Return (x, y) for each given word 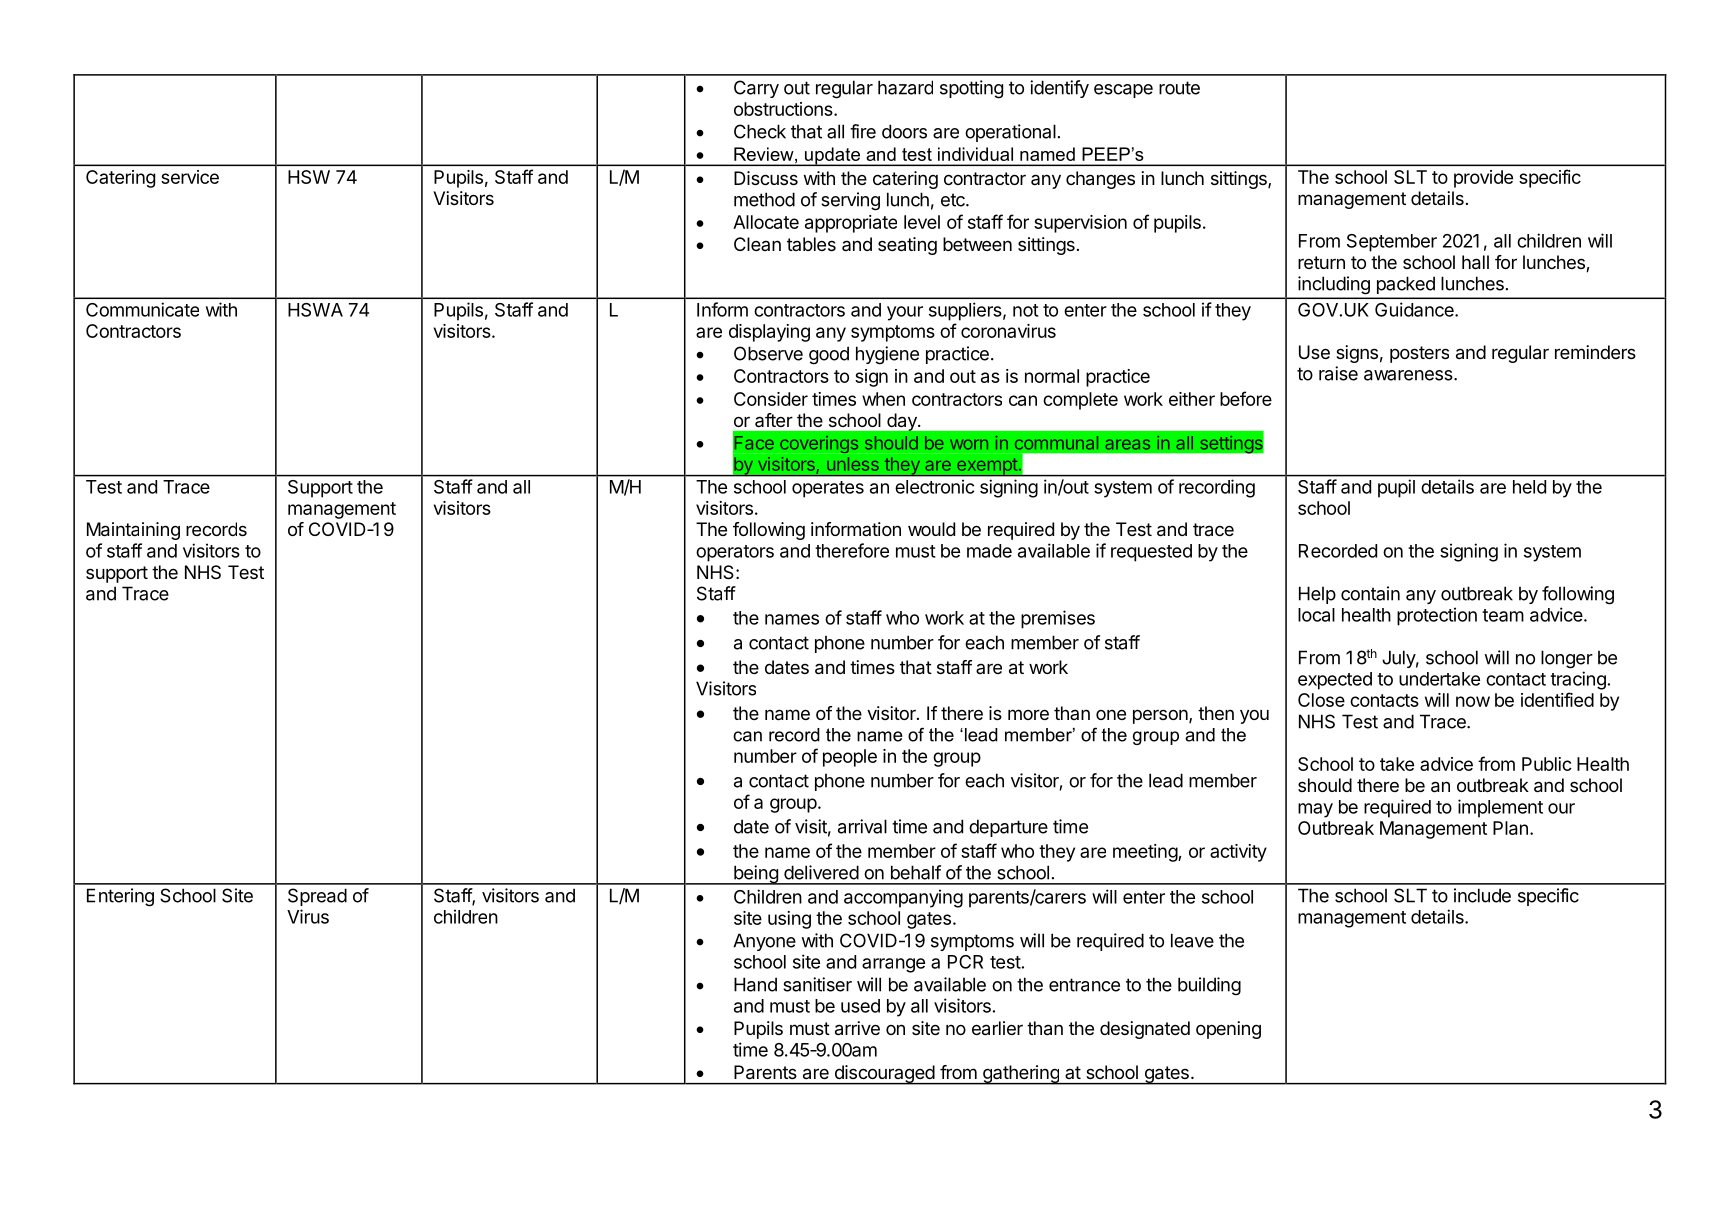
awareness (1409, 375)
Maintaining (133, 531)
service (190, 177)
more (1028, 714)
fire (863, 131)
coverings (819, 444)
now (1473, 701)
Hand (755, 984)
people (850, 758)
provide (1483, 179)
